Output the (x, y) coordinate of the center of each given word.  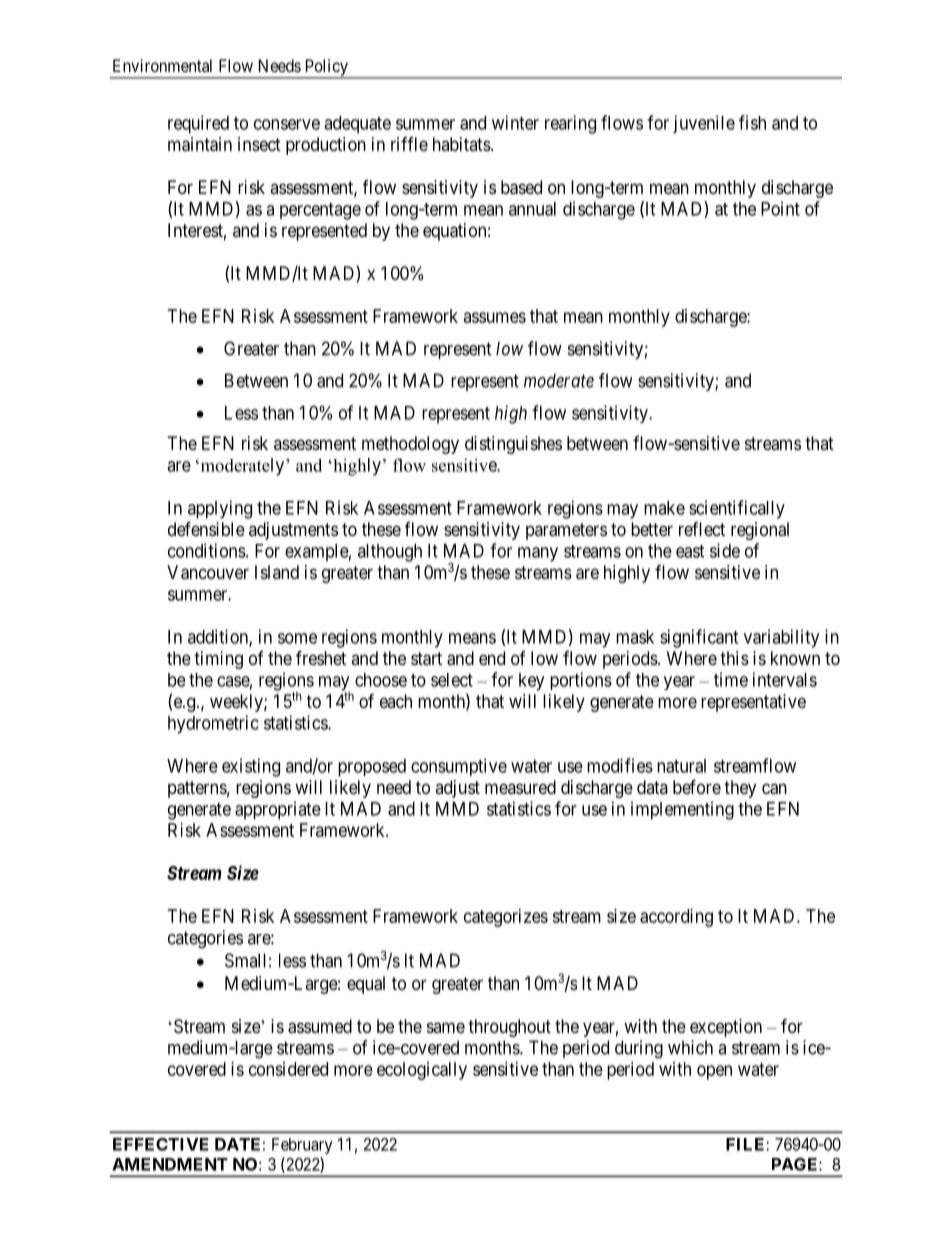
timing (218, 660)
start (426, 659)
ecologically (422, 1071)
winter (515, 122)
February (302, 1146)
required (198, 124)
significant (699, 638)
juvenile (704, 124)
